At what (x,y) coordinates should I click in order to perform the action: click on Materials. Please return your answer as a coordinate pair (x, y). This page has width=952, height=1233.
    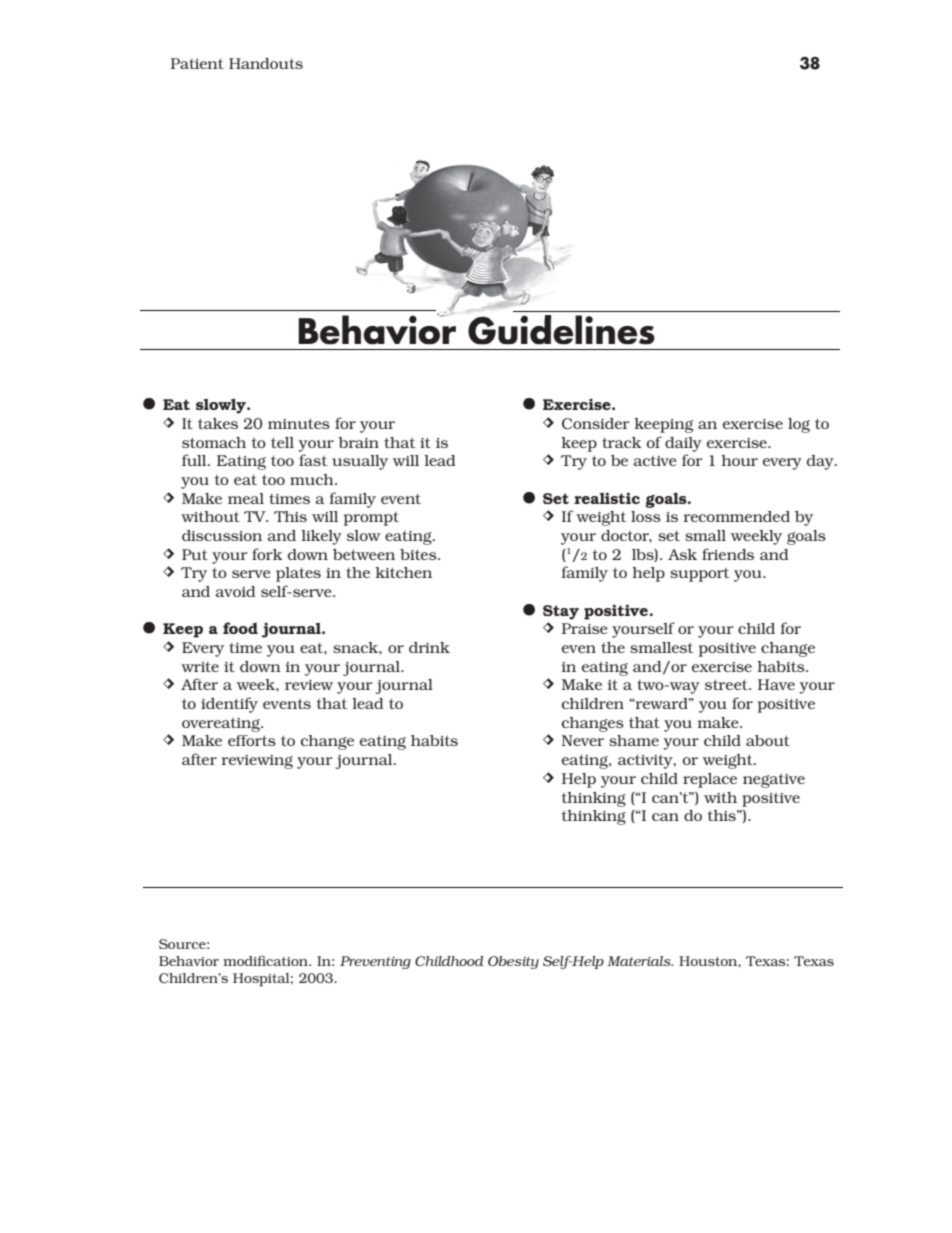
    Looking at the image, I should click on (640, 961).
